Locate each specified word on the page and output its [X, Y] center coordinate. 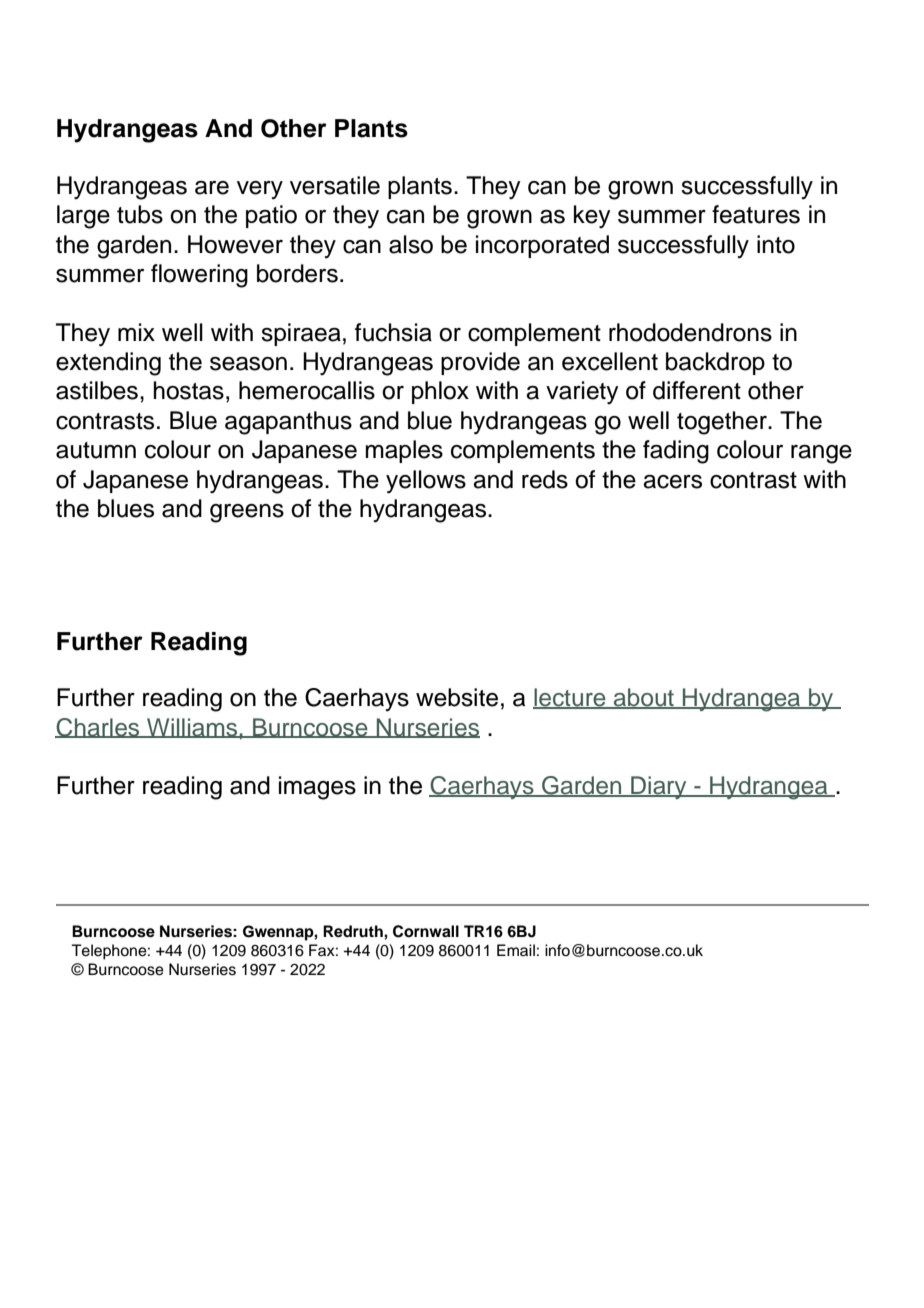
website [457, 697]
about [644, 698]
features [756, 214]
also [411, 244]
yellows [426, 482]
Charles [98, 728]
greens [247, 513]
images [317, 788]
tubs [140, 214]
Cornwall [426, 931]
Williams [192, 728]
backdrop [715, 363]
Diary [659, 787]
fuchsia [393, 332]
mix [136, 332]
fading [676, 452]
